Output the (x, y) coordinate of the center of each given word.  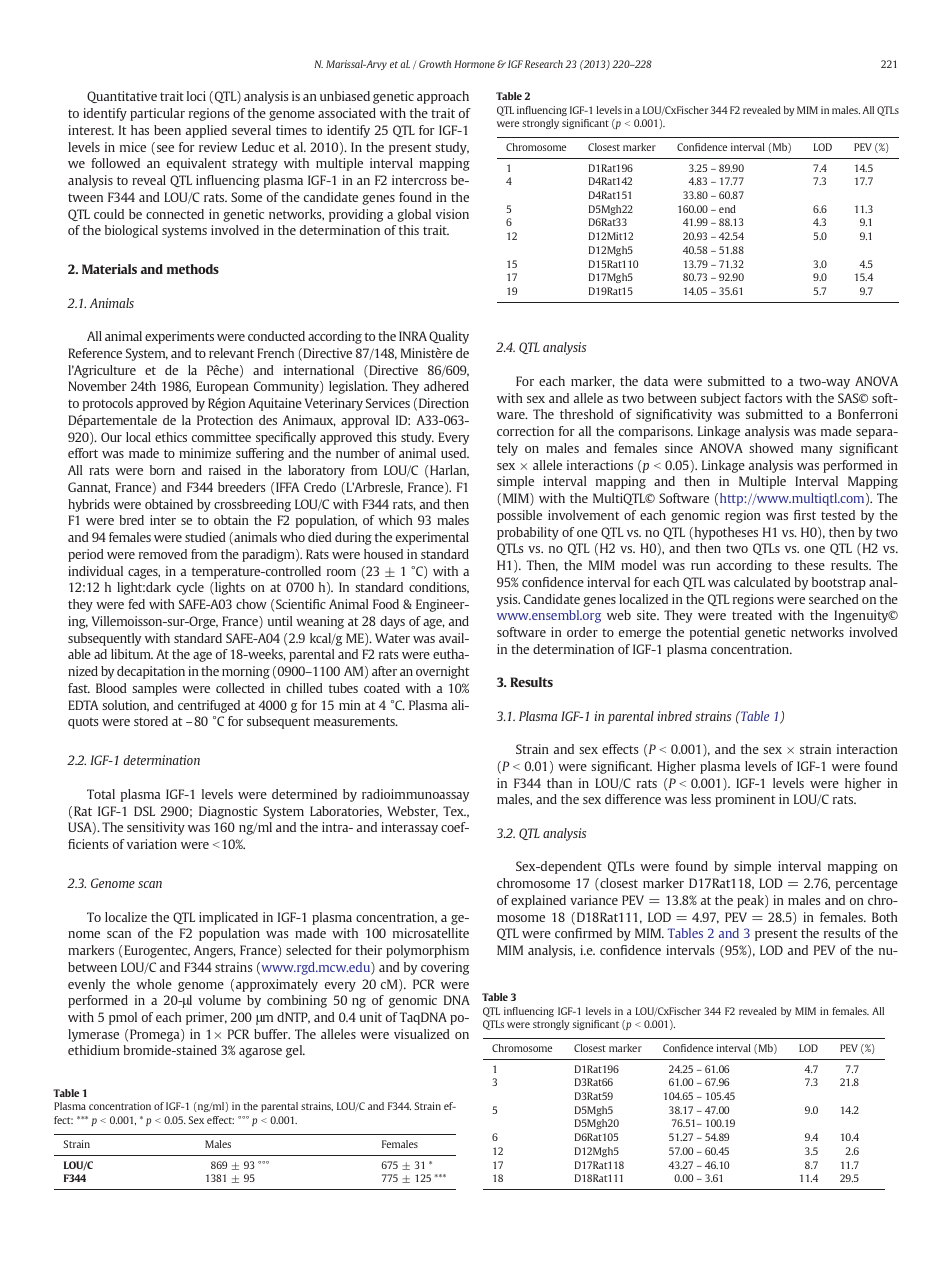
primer (206, 1018)
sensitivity (156, 828)
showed (771, 448)
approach (443, 97)
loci (196, 96)
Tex (454, 811)
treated (752, 615)
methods (193, 269)
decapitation (151, 672)
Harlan (449, 471)
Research (544, 64)
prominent (745, 800)
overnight (443, 672)
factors (763, 398)
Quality (449, 337)
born (162, 470)
